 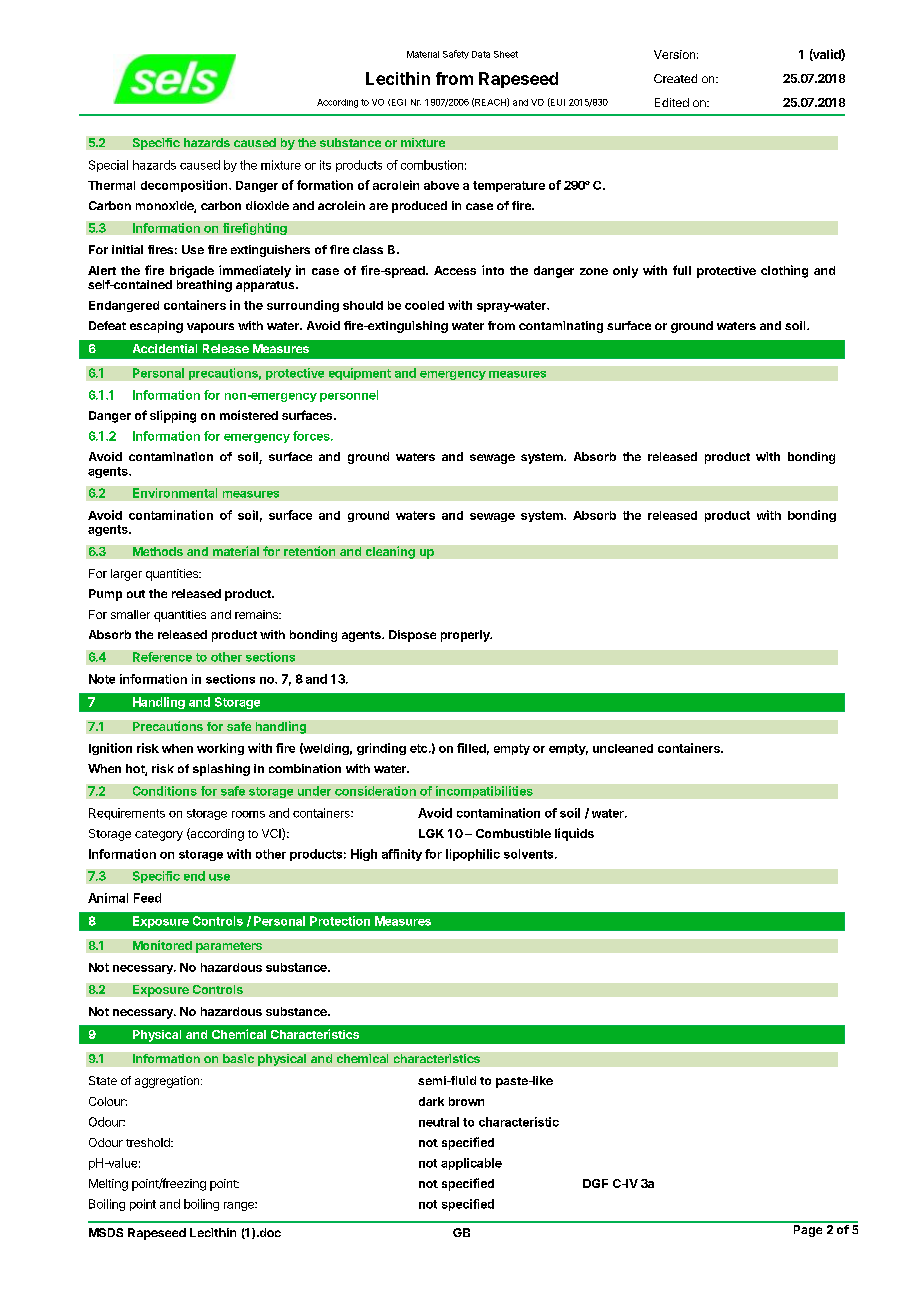 I want to click on applicable, so click(x=471, y=1164).
